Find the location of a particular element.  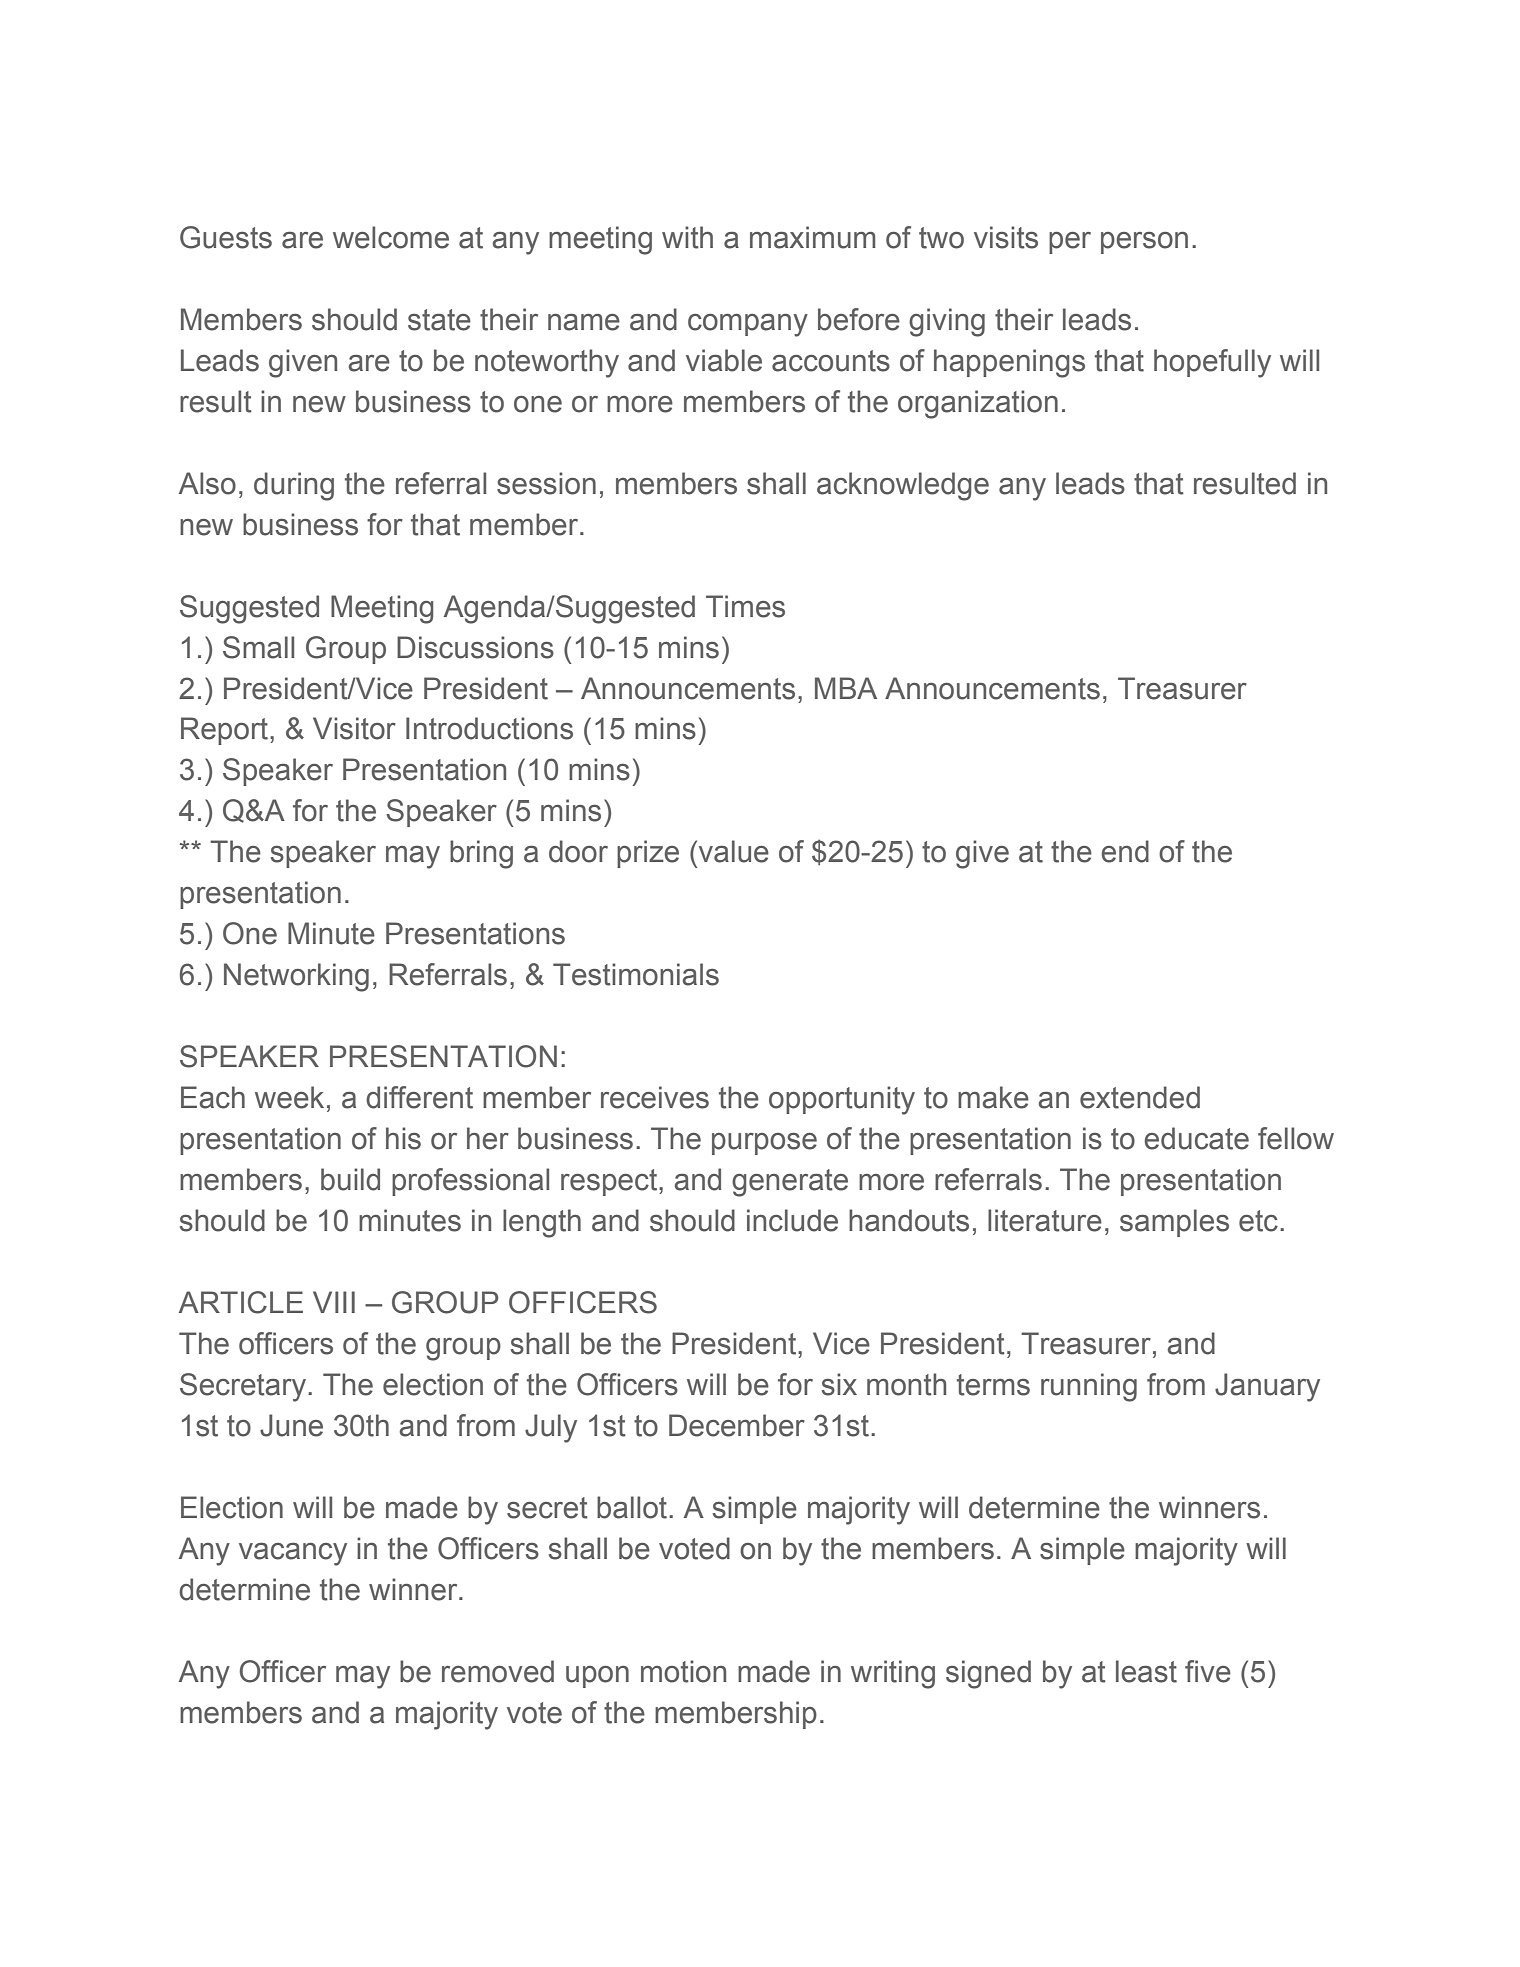

MBA is located at coordinates (846, 688).
